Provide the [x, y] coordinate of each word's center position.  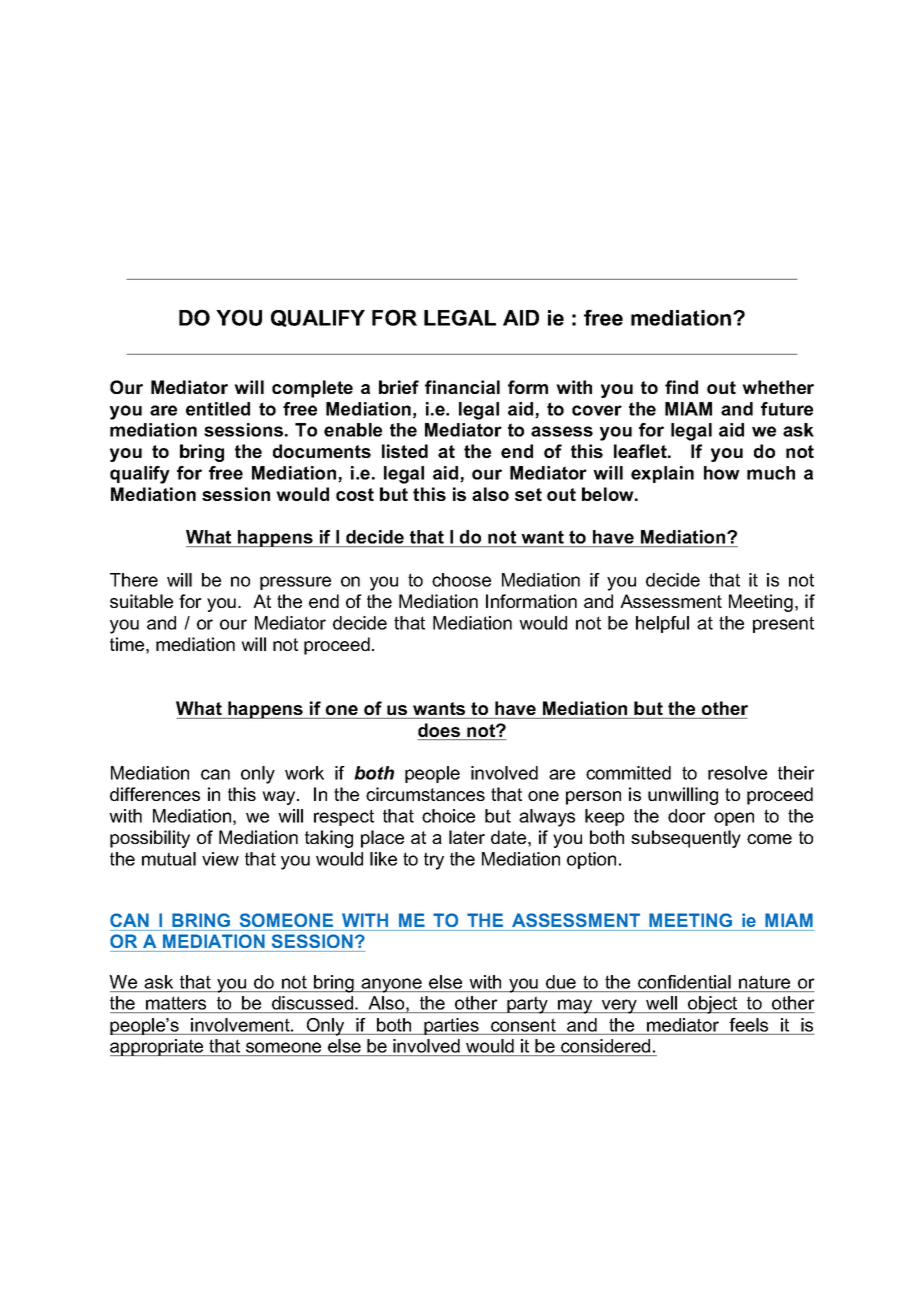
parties [451, 1026]
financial [462, 387]
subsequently [686, 839]
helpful [662, 624]
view [220, 859]
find [681, 387]
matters [176, 1005]
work [304, 773]
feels [748, 1025]
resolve [737, 773]
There [134, 580]
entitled [218, 409]
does [440, 731]
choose [461, 580]
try [434, 861]
